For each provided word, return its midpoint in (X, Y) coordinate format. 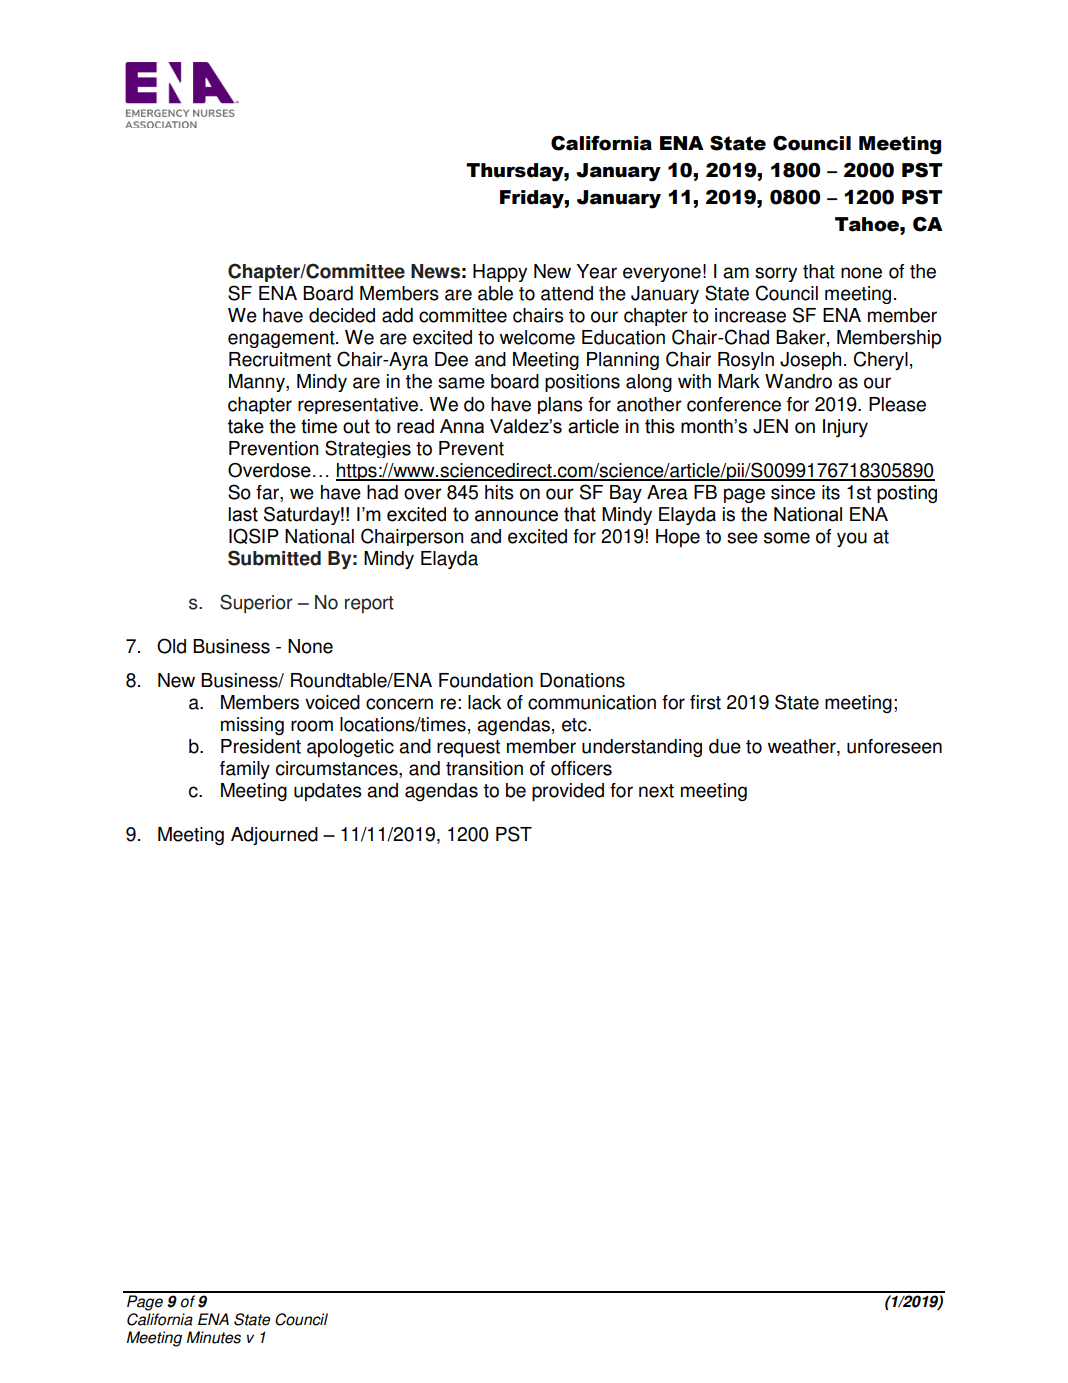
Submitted (274, 558)
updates (328, 792)
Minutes (214, 1337)
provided (568, 792)
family (245, 770)
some (787, 538)
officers (581, 768)
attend (567, 293)
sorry (776, 274)
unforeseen (894, 746)
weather (803, 747)
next (656, 791)
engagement (282, 339)
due (725, 746)
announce (516, 516)
